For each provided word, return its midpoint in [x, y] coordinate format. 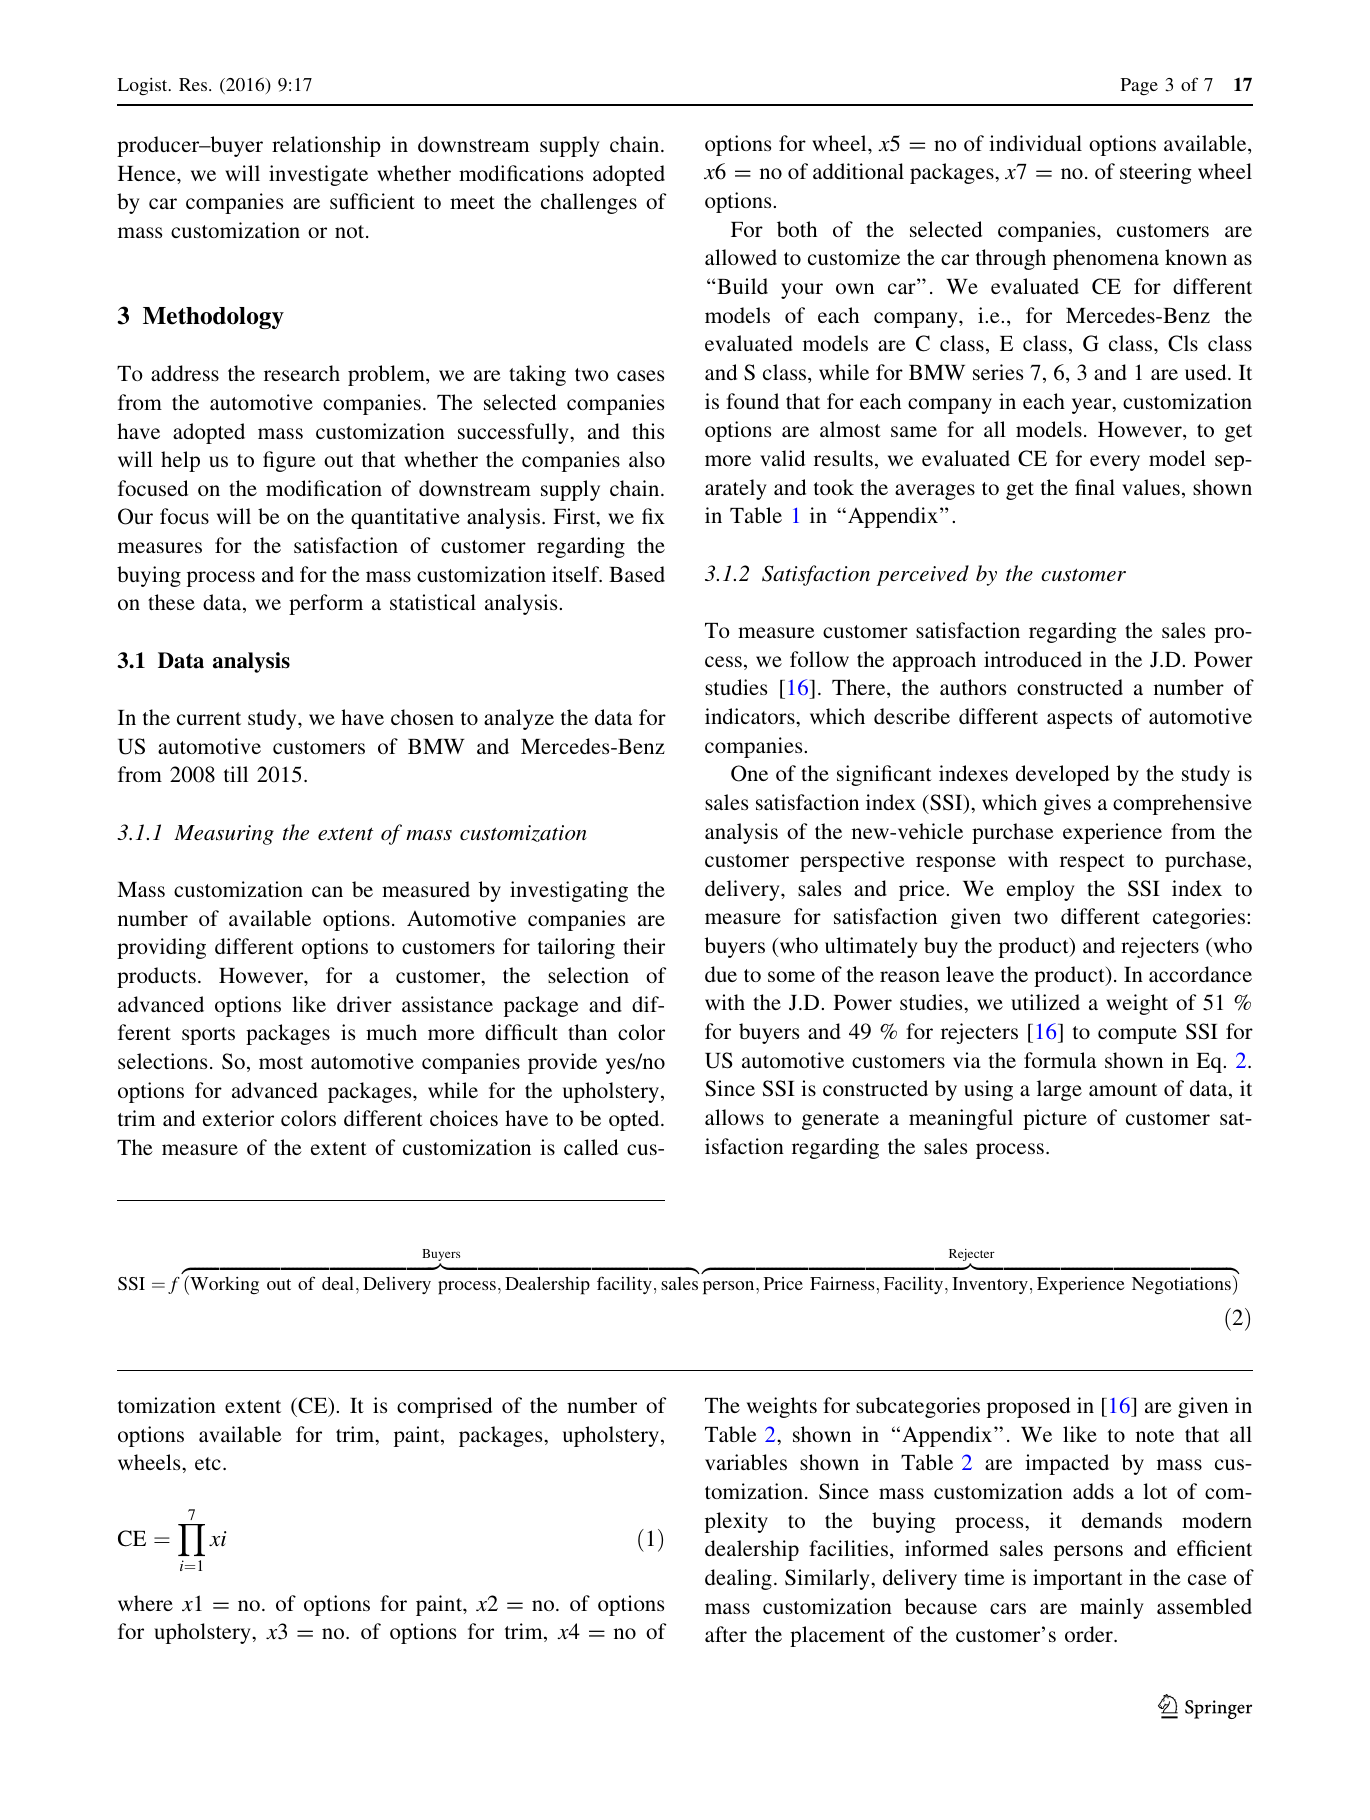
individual [1035, 143]
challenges [589, 203]
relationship [326, 146]
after [726, 1634]
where [145, 1603]
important [1078, 1579]
